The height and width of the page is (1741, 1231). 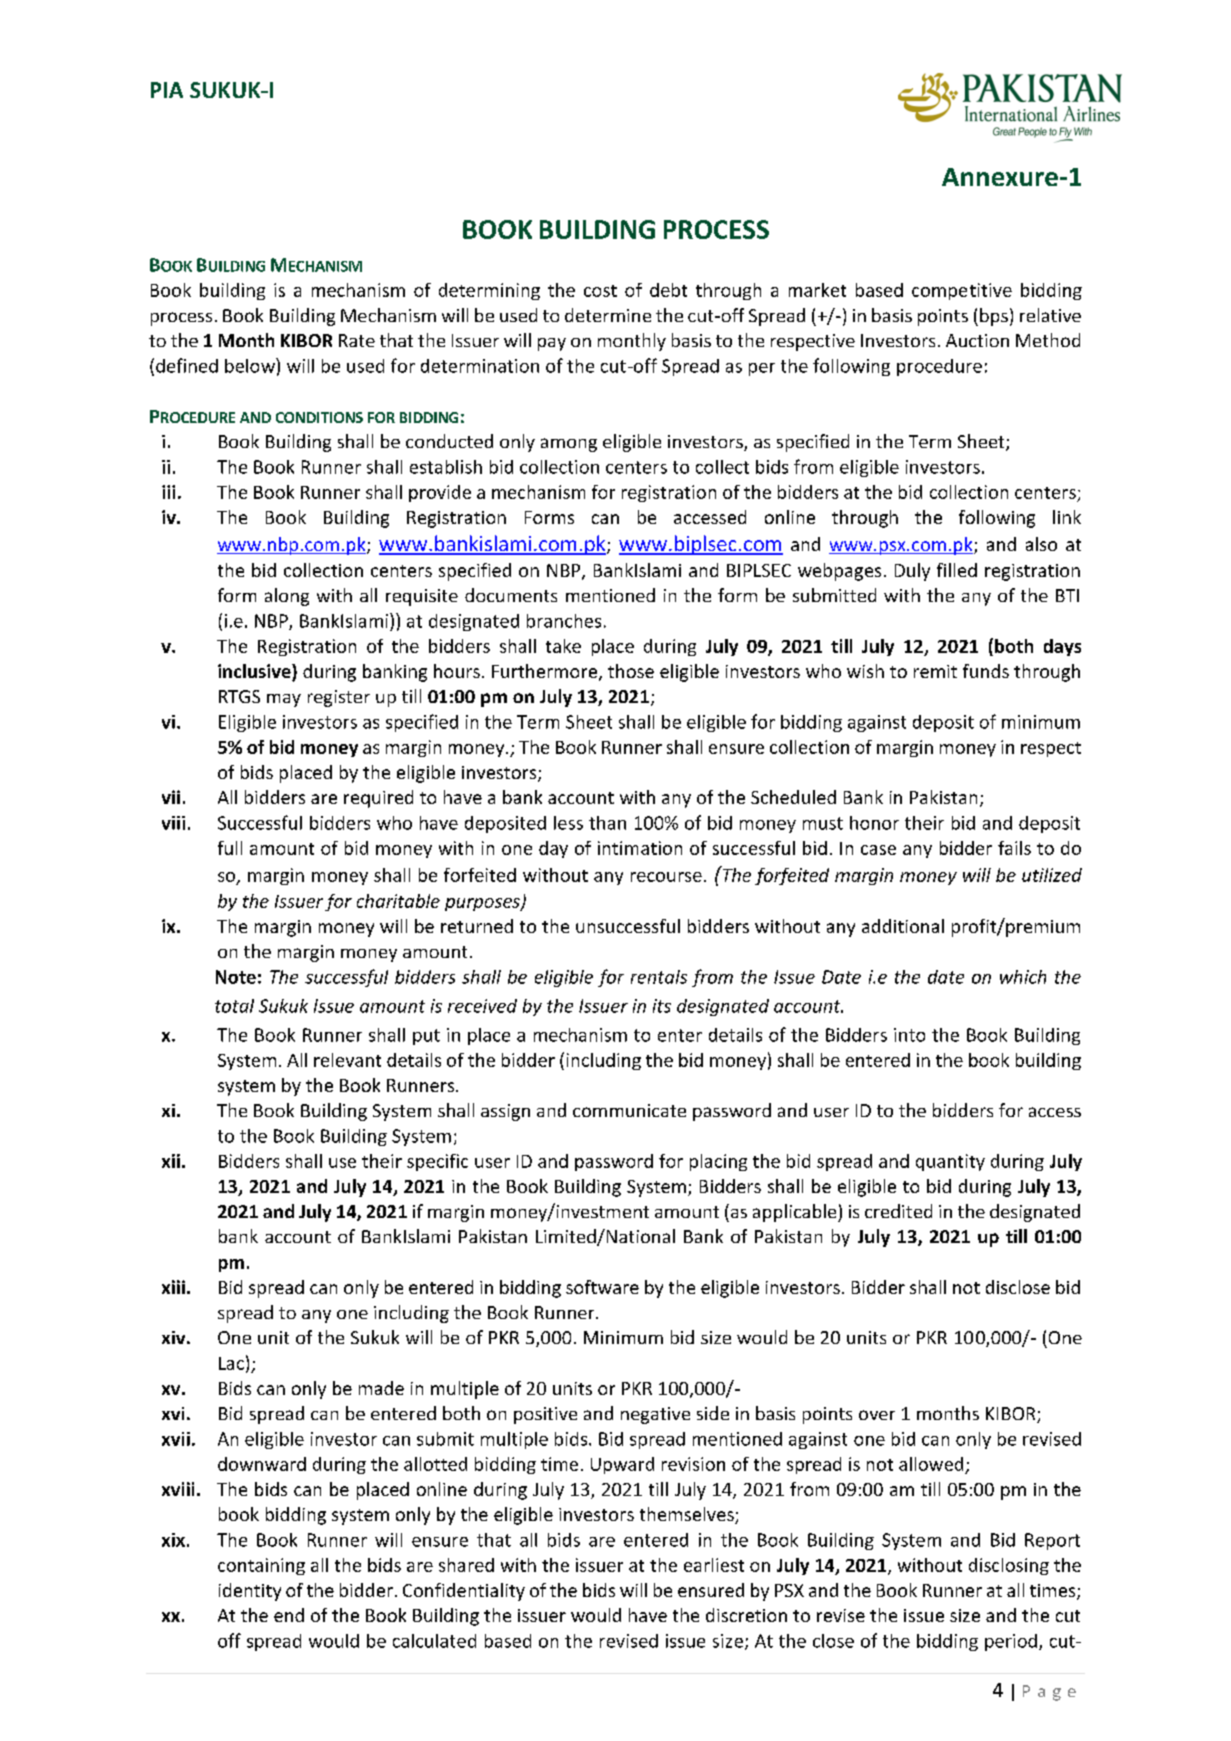 What do you see at coordinates (250, 1592) in the page?
I see `identity` at bounding box center [250, 1592].
